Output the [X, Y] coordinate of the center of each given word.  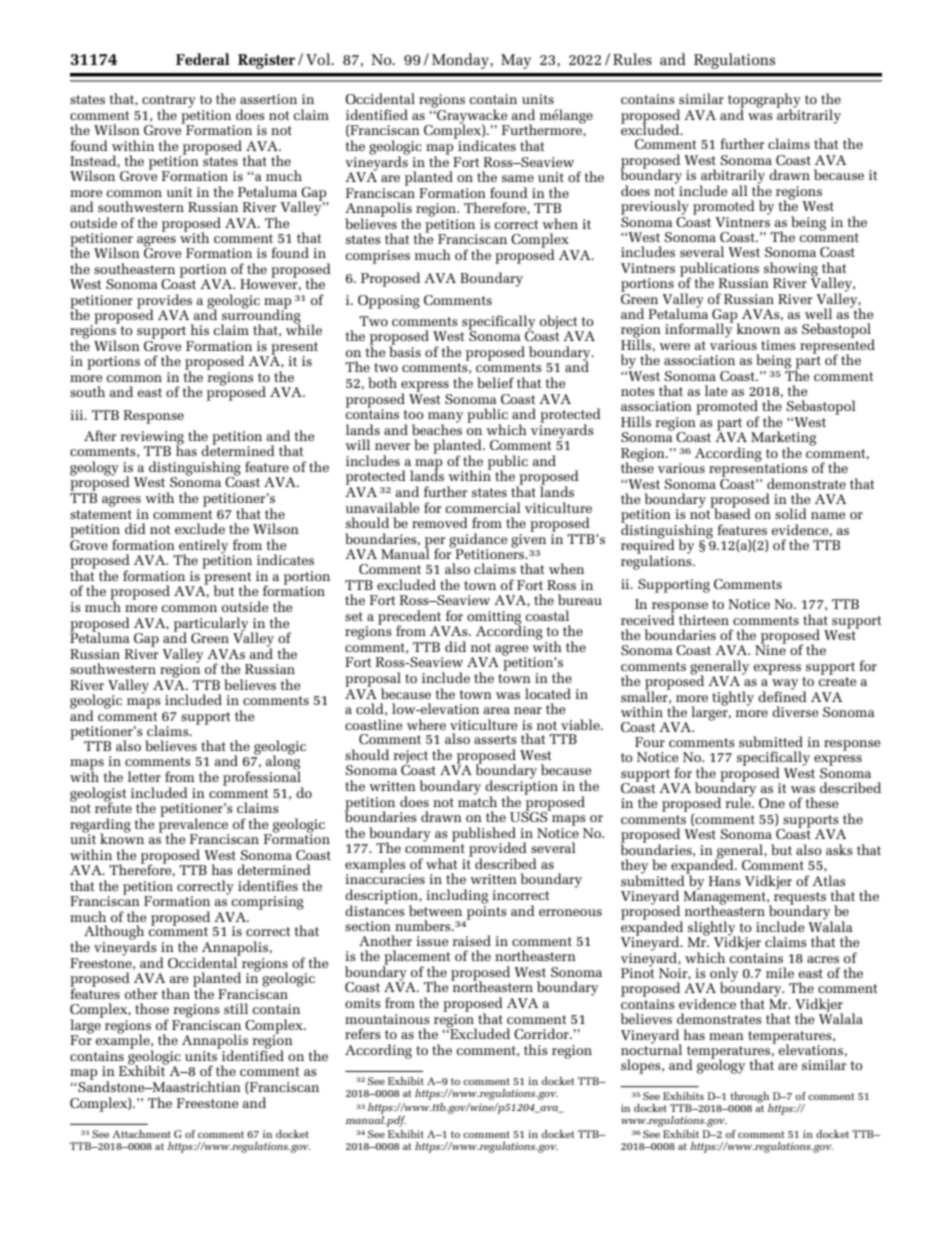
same [518, 178]
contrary [169, 102]
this [536, 1049]
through [751, 1098]
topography [764, 101]
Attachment [141, 1134]
